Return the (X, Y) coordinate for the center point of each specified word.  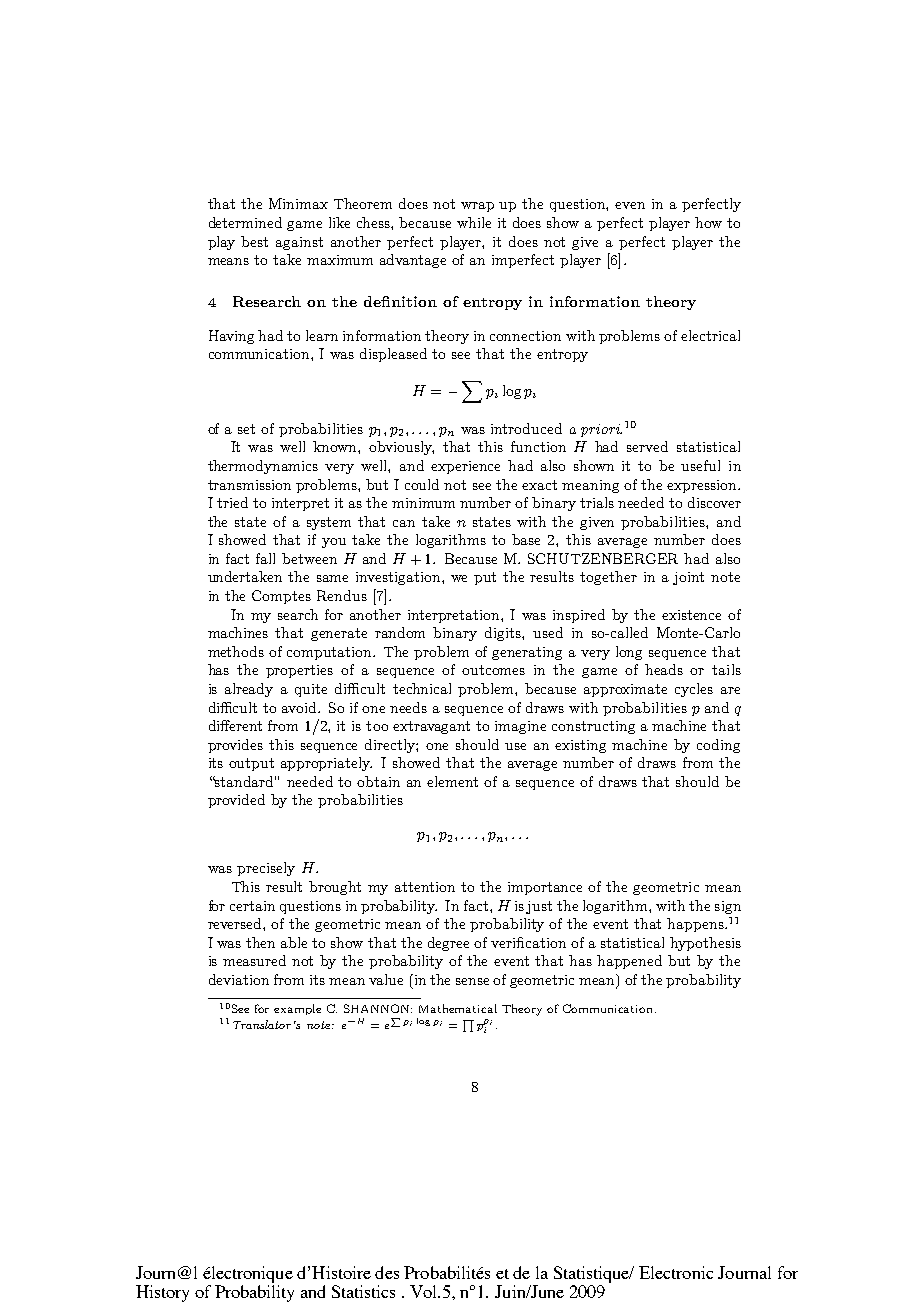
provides (235, 746)
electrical (710, 335)
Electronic (676, 1272)
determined (245, 222)
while (474, 222)
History (162, 1293)
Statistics (363, 1291)
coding (718, 746)
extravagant (431, 727)
